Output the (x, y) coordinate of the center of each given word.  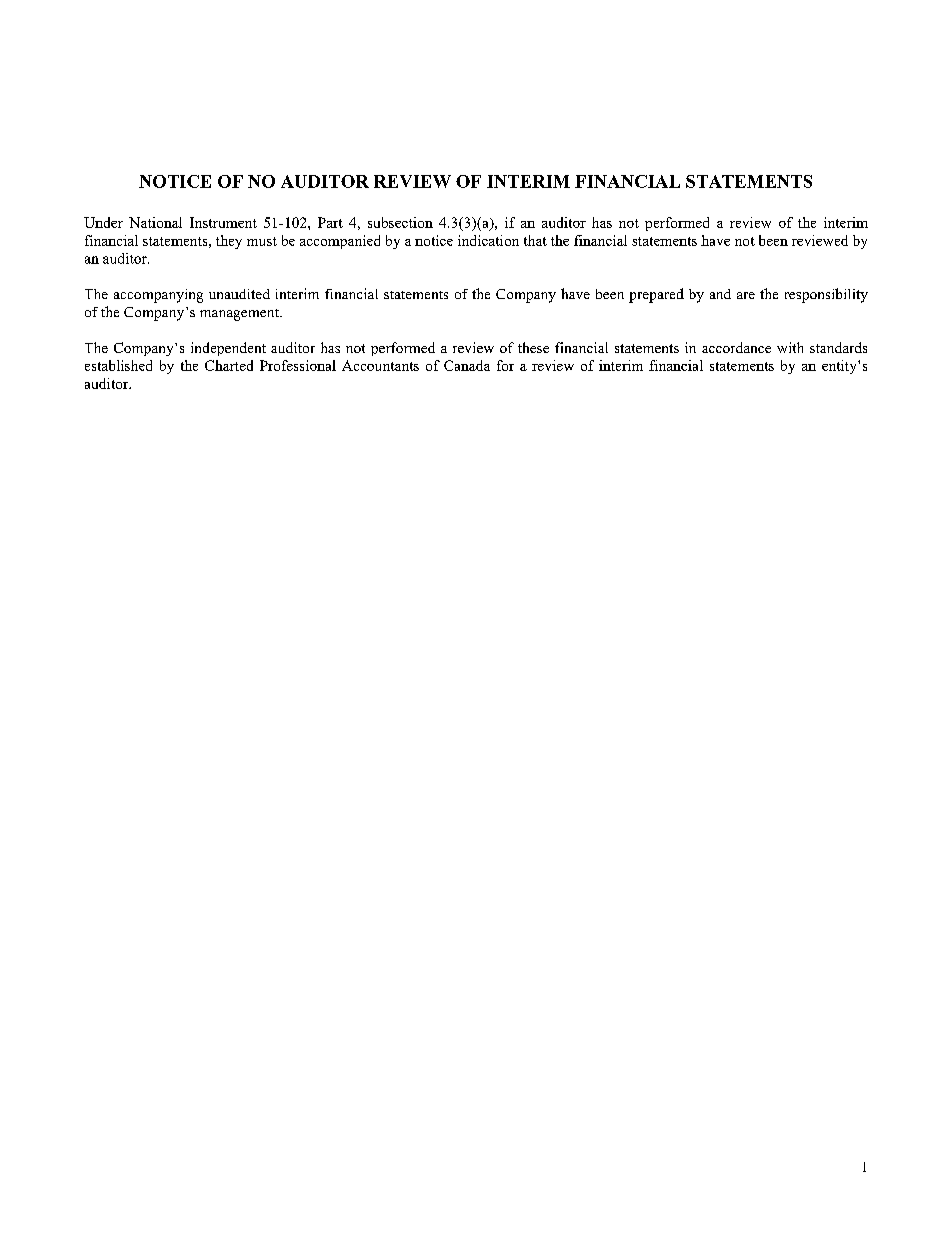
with (790, 347)
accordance (736, 347)
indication (488, 240)
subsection (400, 222)
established (118, 365)
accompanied (340, 242)
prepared (656, 295)
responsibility (826, 295)
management (240, 315)
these (533, 347)
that (535, 240)
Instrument (223, 222)
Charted (229, 365)
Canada (467, 365)
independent (228, 349)
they (229, 242)
